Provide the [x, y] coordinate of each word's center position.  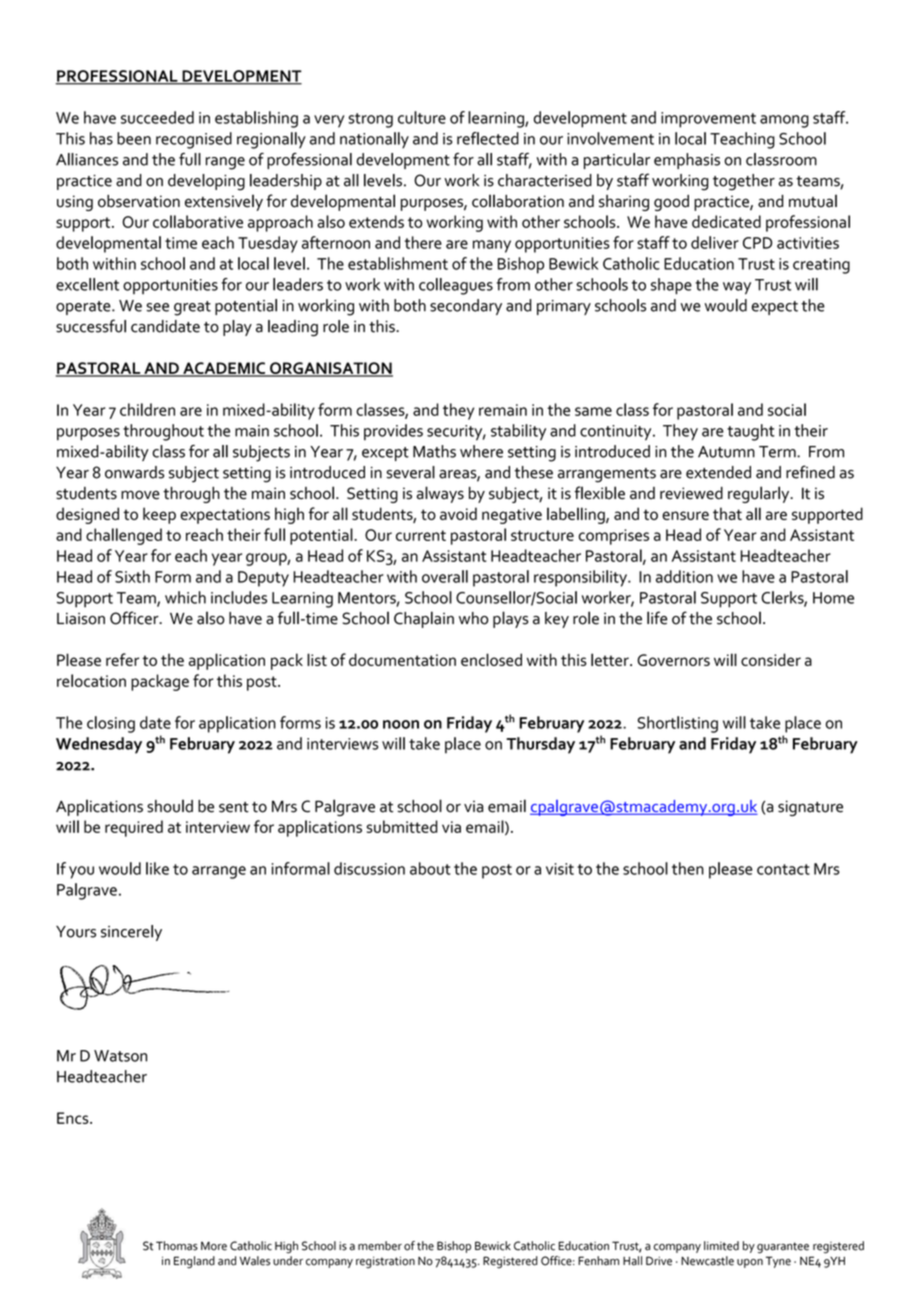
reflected [488, 138]
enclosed [491, 659]
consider [771, 659]
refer [122, 659]
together [744, 182]
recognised [194, 140]
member [380, 1246]
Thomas [177, 1246]
